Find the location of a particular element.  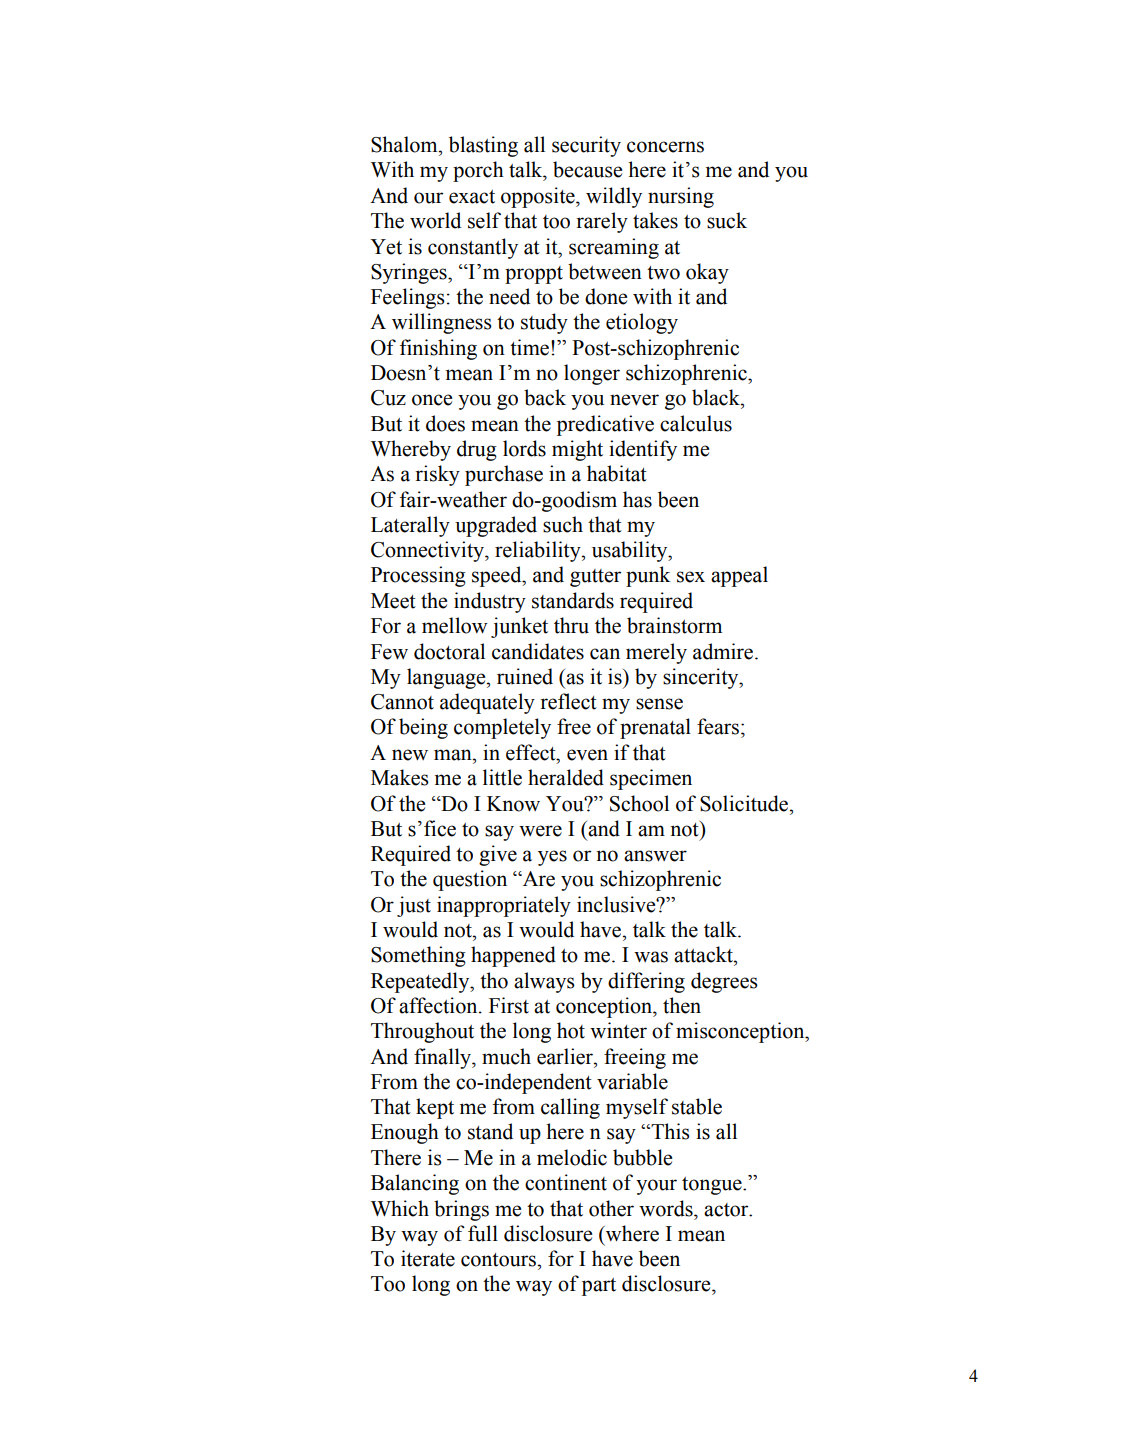

affection is located at coordinates (439, 1005).
